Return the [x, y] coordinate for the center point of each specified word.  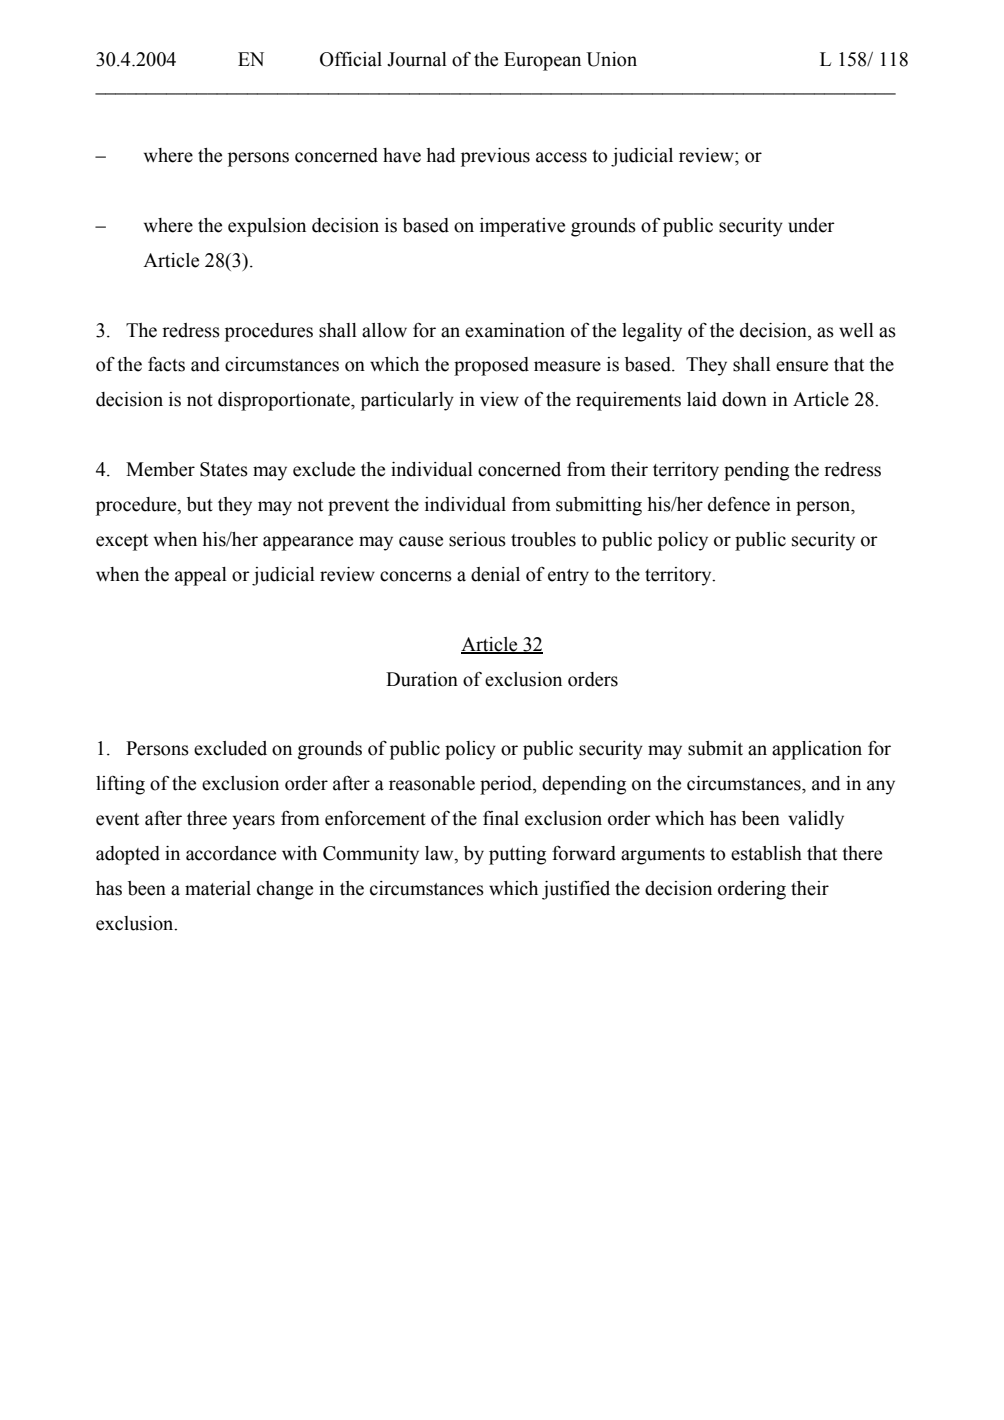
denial [495, 574]
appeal [201, 576]
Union [611, 59]
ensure [802, 366]
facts [166, 364]
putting [517, 855]
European [542, 61]
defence [739, 504]
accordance [231, 853]
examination [515, 330]
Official [351, 59]
